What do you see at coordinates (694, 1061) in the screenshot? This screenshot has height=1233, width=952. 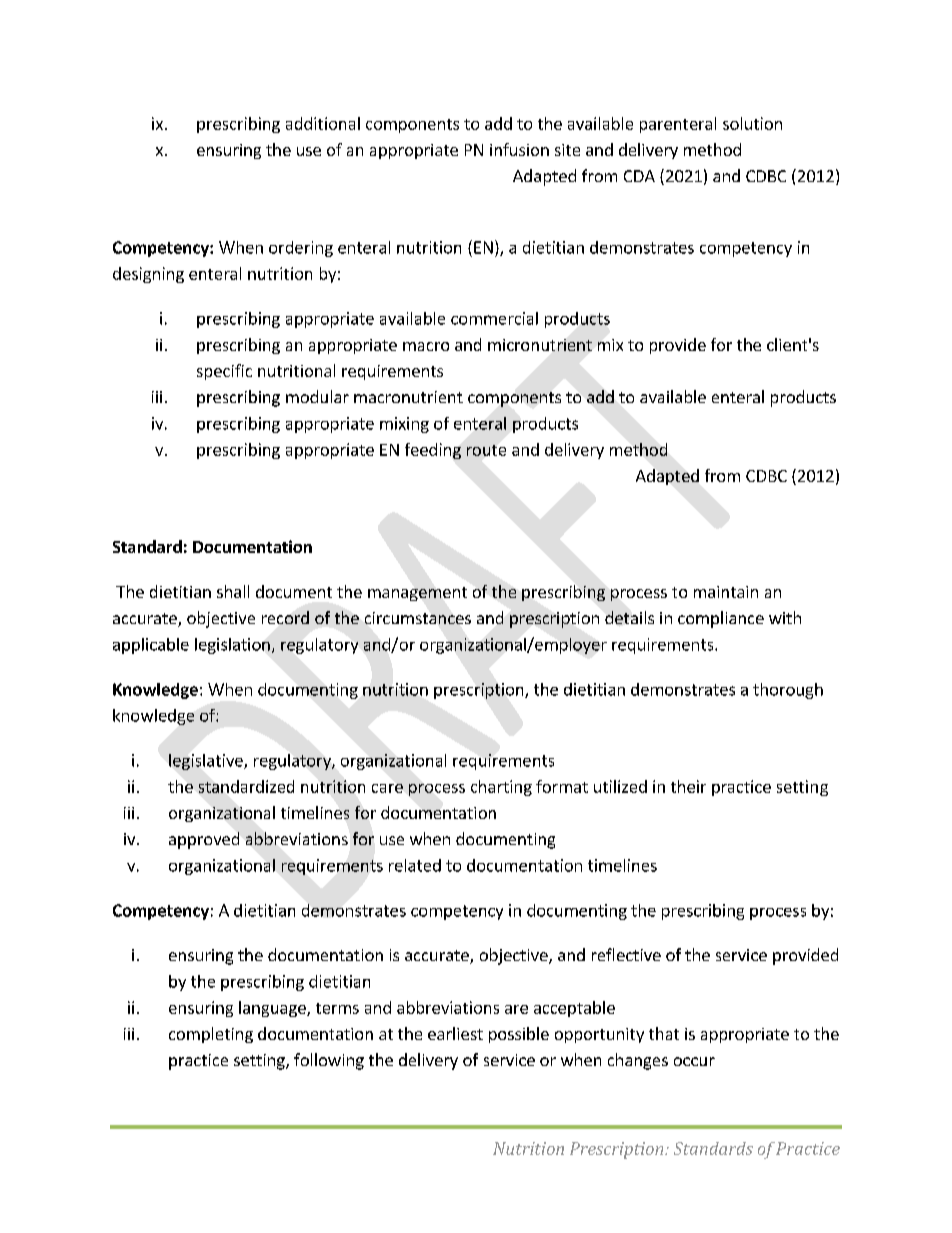 I see `occur` at bounding box center [694, 1061].
